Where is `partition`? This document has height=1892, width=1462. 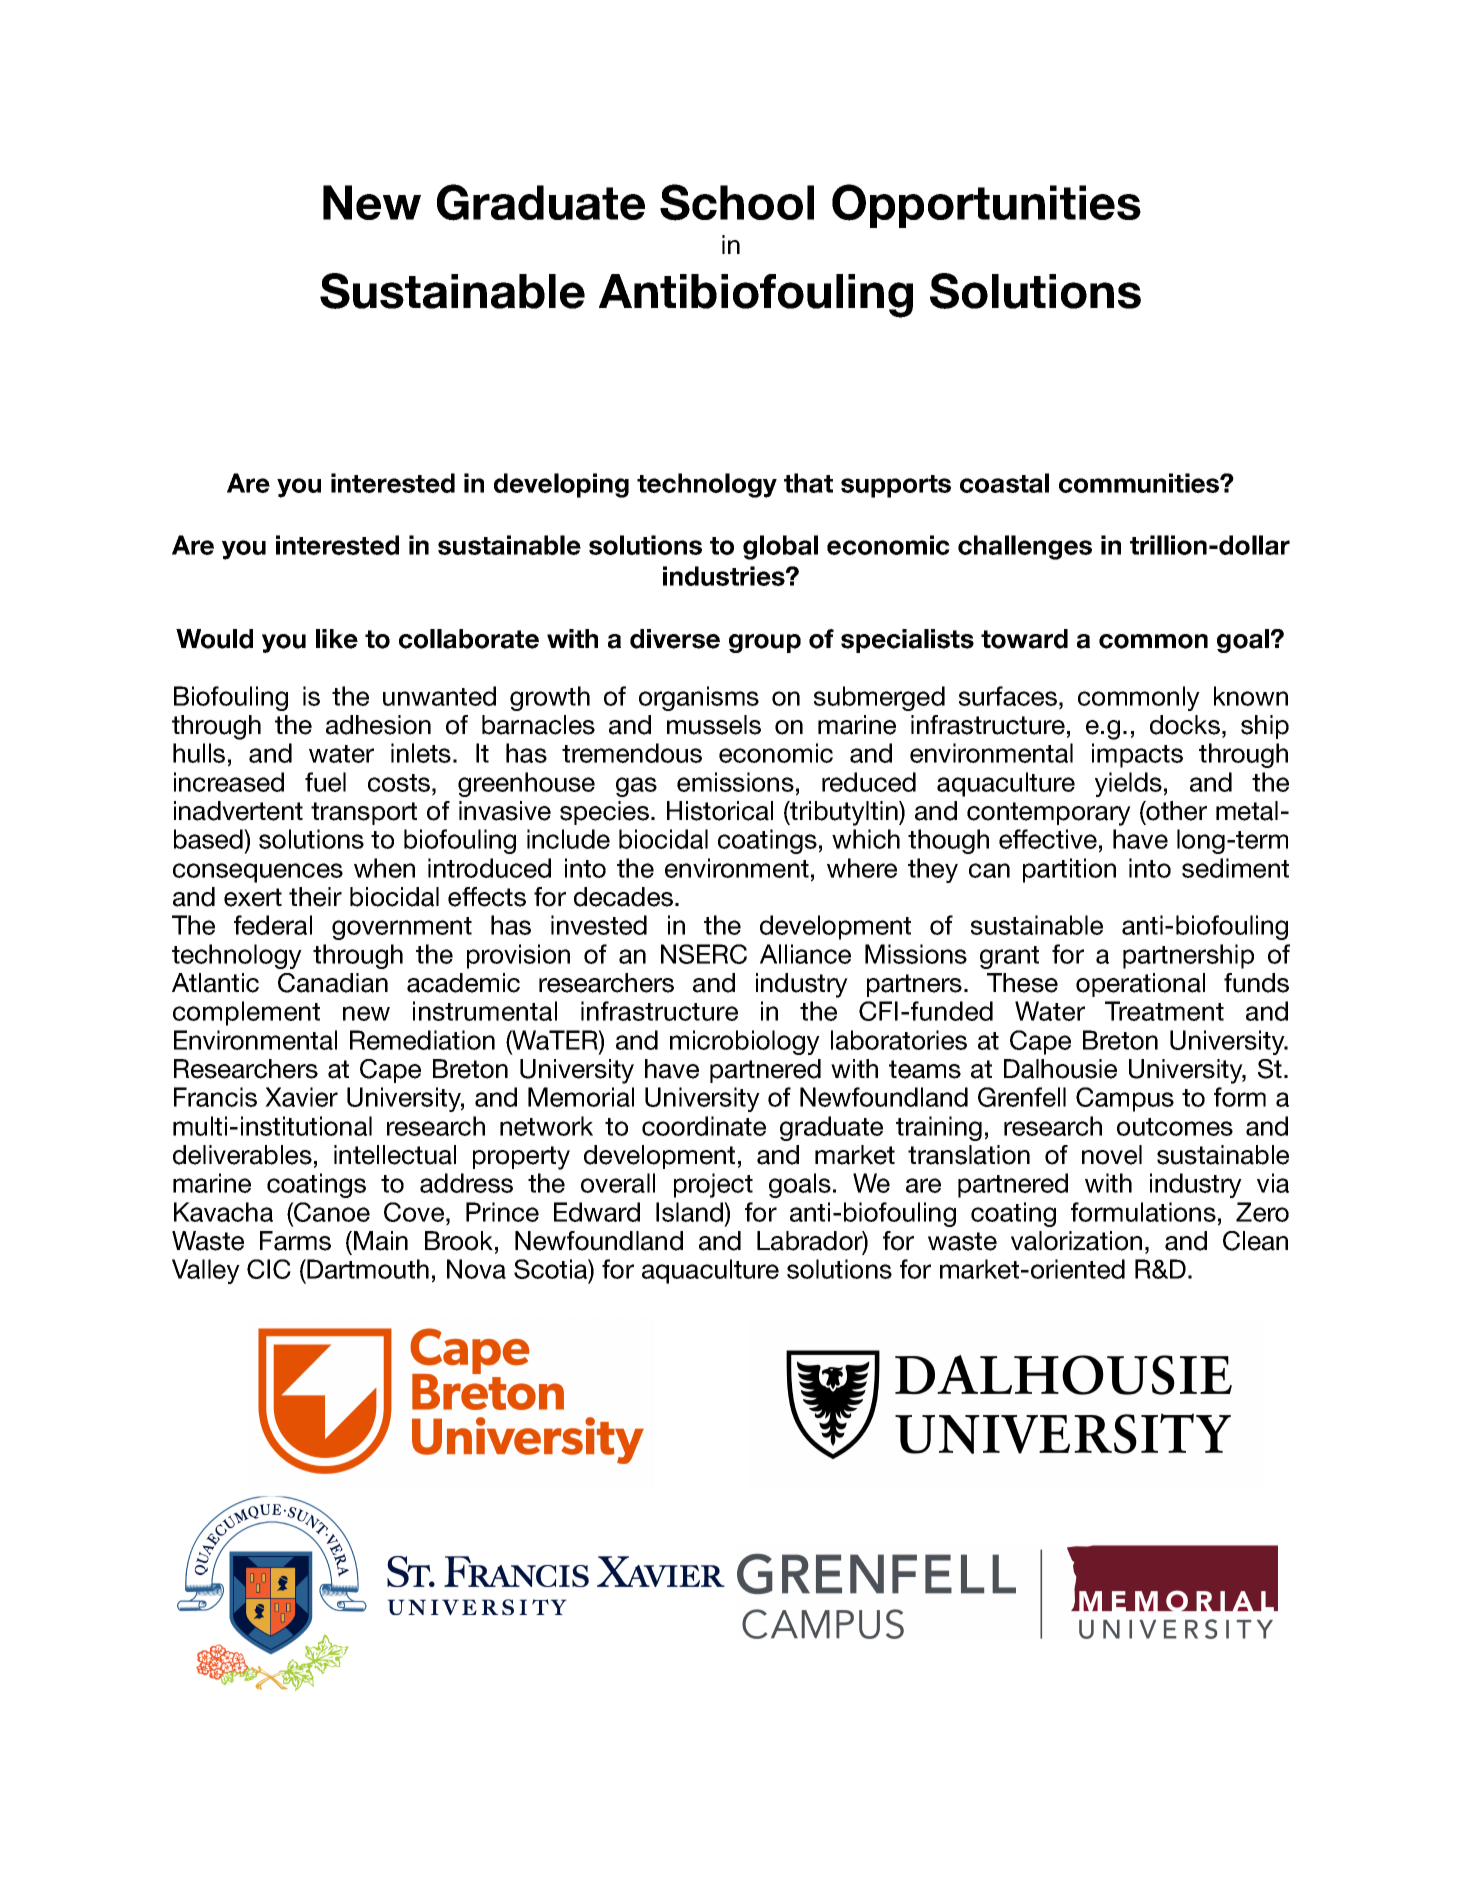 partition is located at coordinates (1069, 870).
